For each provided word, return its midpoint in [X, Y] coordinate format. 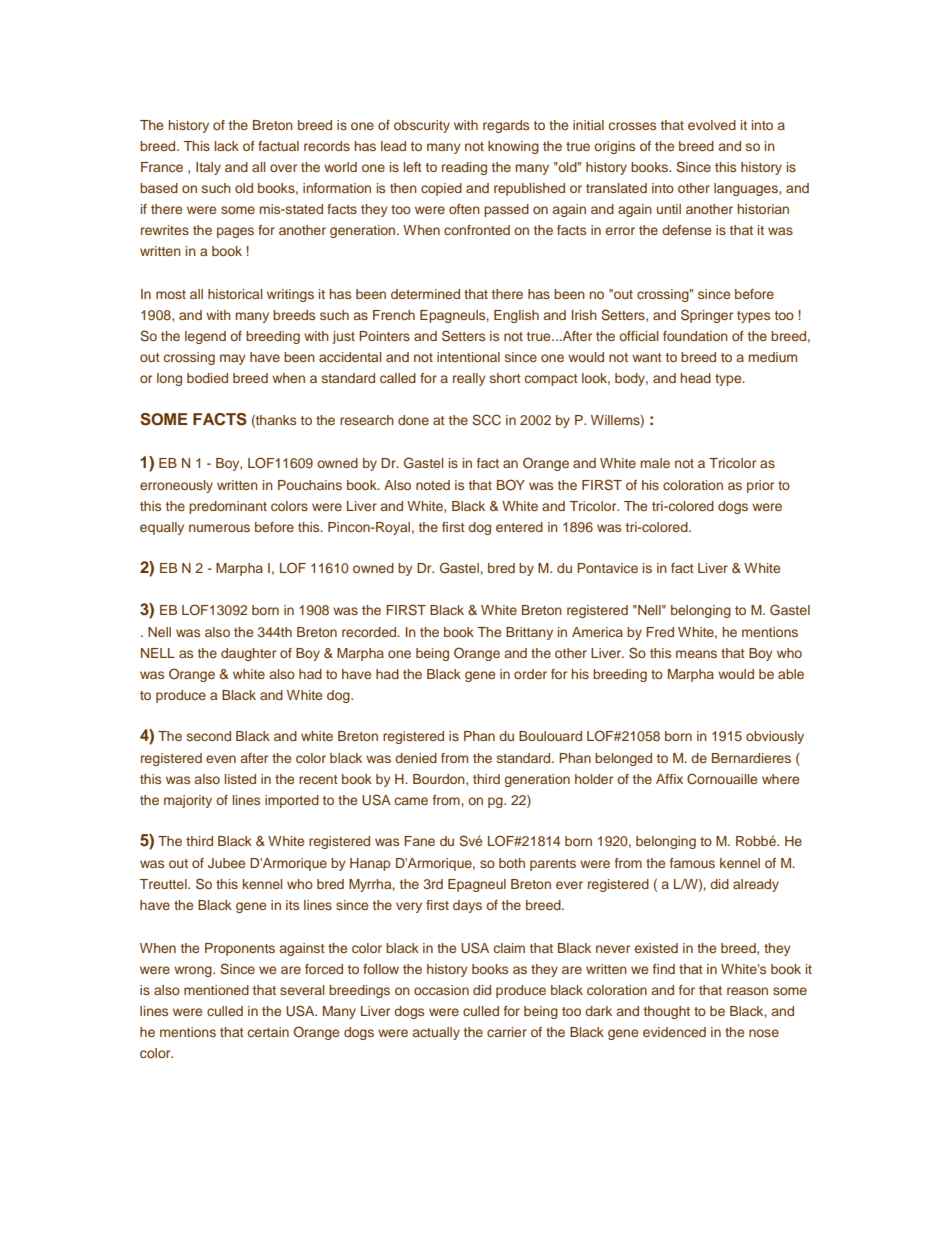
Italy [208, 168]
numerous [219, 528]
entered [519, 527]
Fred [660, 632]
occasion [441, 990]
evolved [712, 125]
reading [464, 168]
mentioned [216, 990]
